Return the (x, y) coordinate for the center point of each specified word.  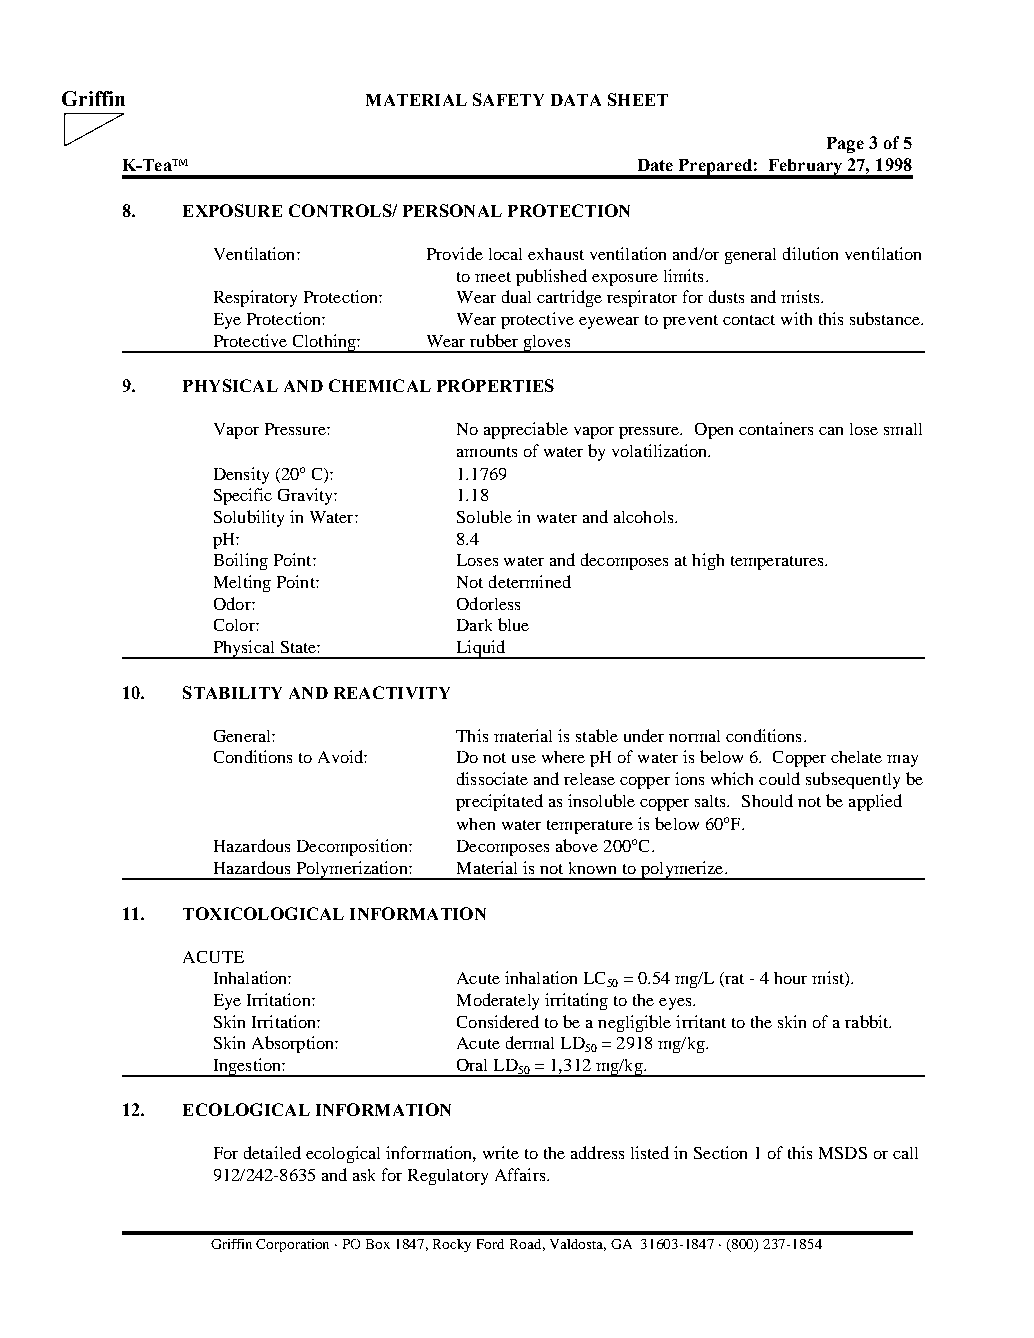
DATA (576, 100)
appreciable (526, 430)
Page (845, 145)
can (831, 431)
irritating (576, 1001)
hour (790, 978)
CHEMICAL (380, 385)
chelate (856, 757)
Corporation (292, 1245)
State (299, 647)
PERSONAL (452, 210)
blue (513, 624)
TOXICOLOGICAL (263, 913)
